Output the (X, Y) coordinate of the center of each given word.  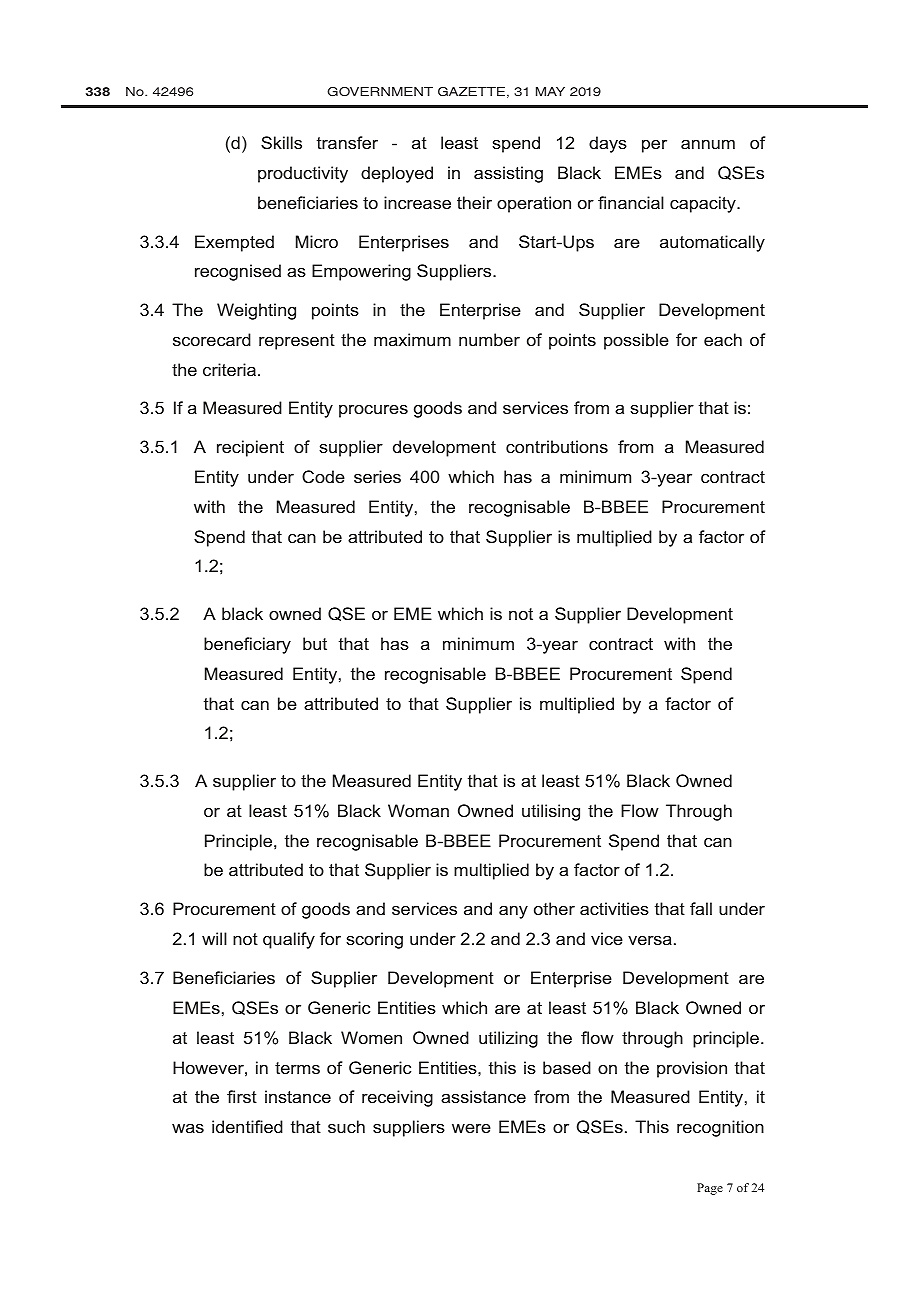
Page (710, 1189)
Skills (281, 142)
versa (650, 940)
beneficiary (247, 645)
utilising (551, 812)
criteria (229, 369)
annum (708, 144)
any (513, 912)
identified (247, 1126)
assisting (508, 174)
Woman (418, 810)
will (214, 938)
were (471, 1128)
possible (636, 341)
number (489, 339)
